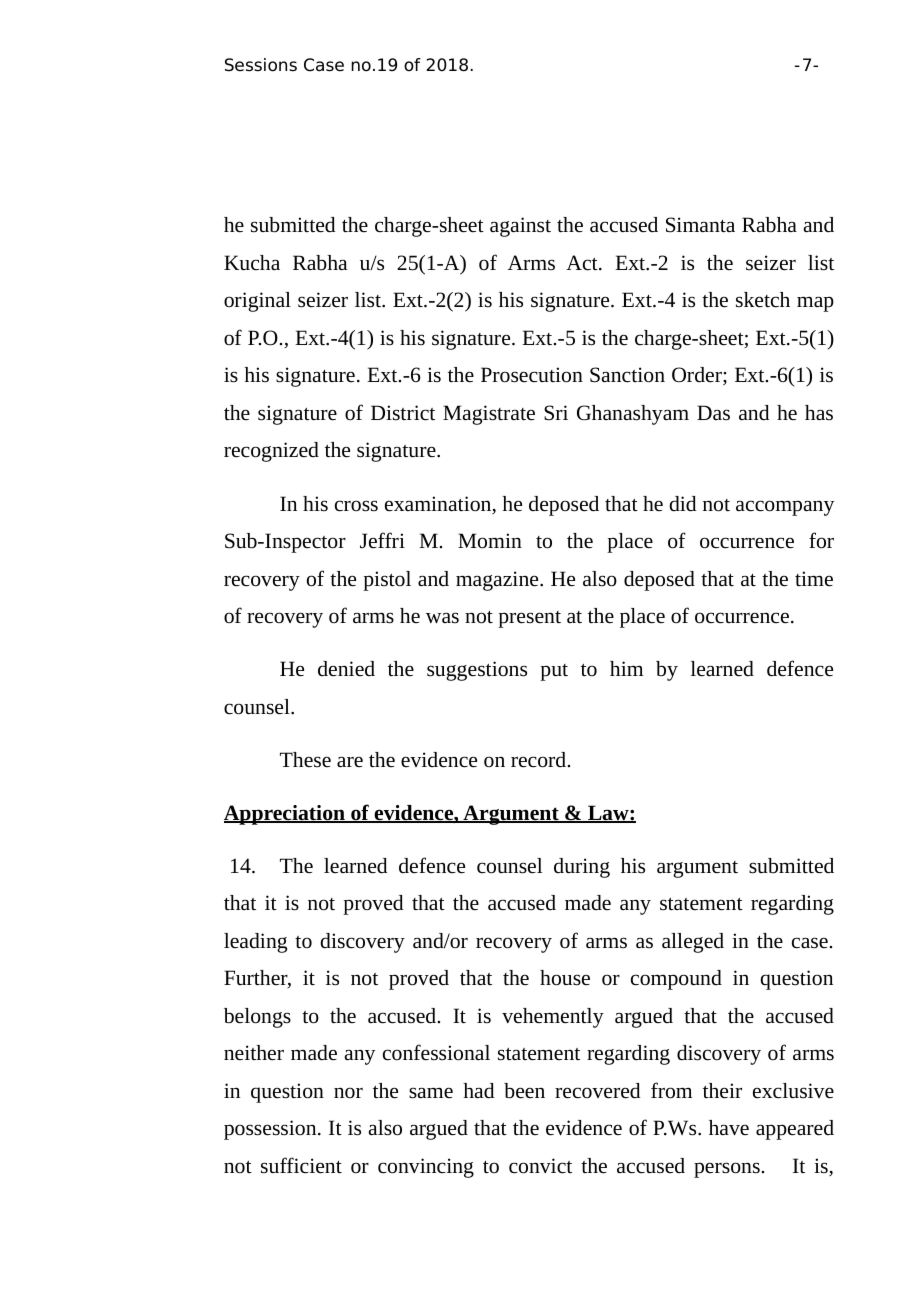 The width and height of the screenshot is (924, 1308). I want to click on against, so click(520, 227).
